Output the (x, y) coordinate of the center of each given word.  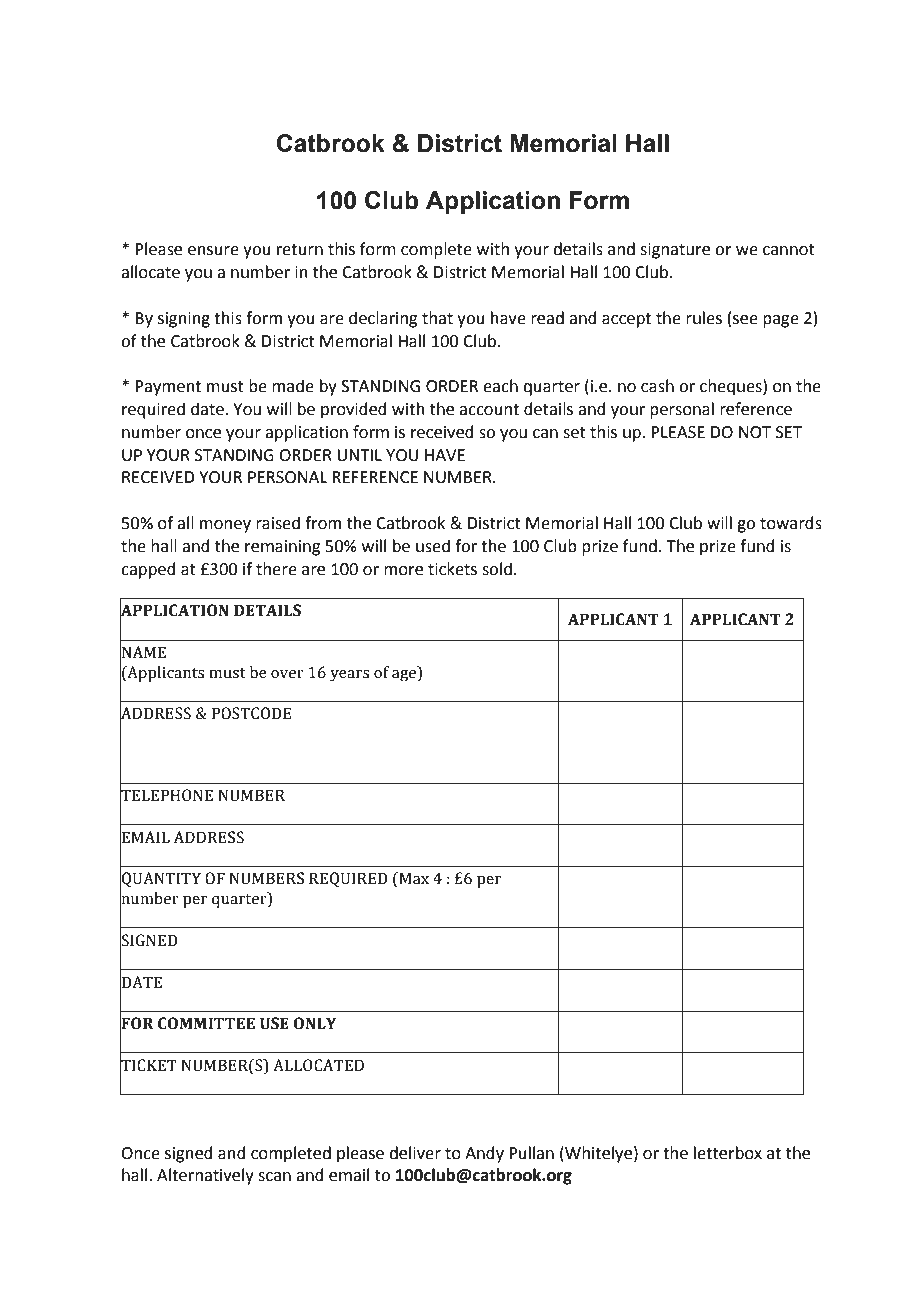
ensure (213, 251)
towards (791, 523)
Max (413, 879)
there (276, 569)
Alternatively (205, 1176)
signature (675, 251)
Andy (484, 1154)
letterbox (728, 1153)
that (437, 318)
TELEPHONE (166, 795)
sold (497, 569)
